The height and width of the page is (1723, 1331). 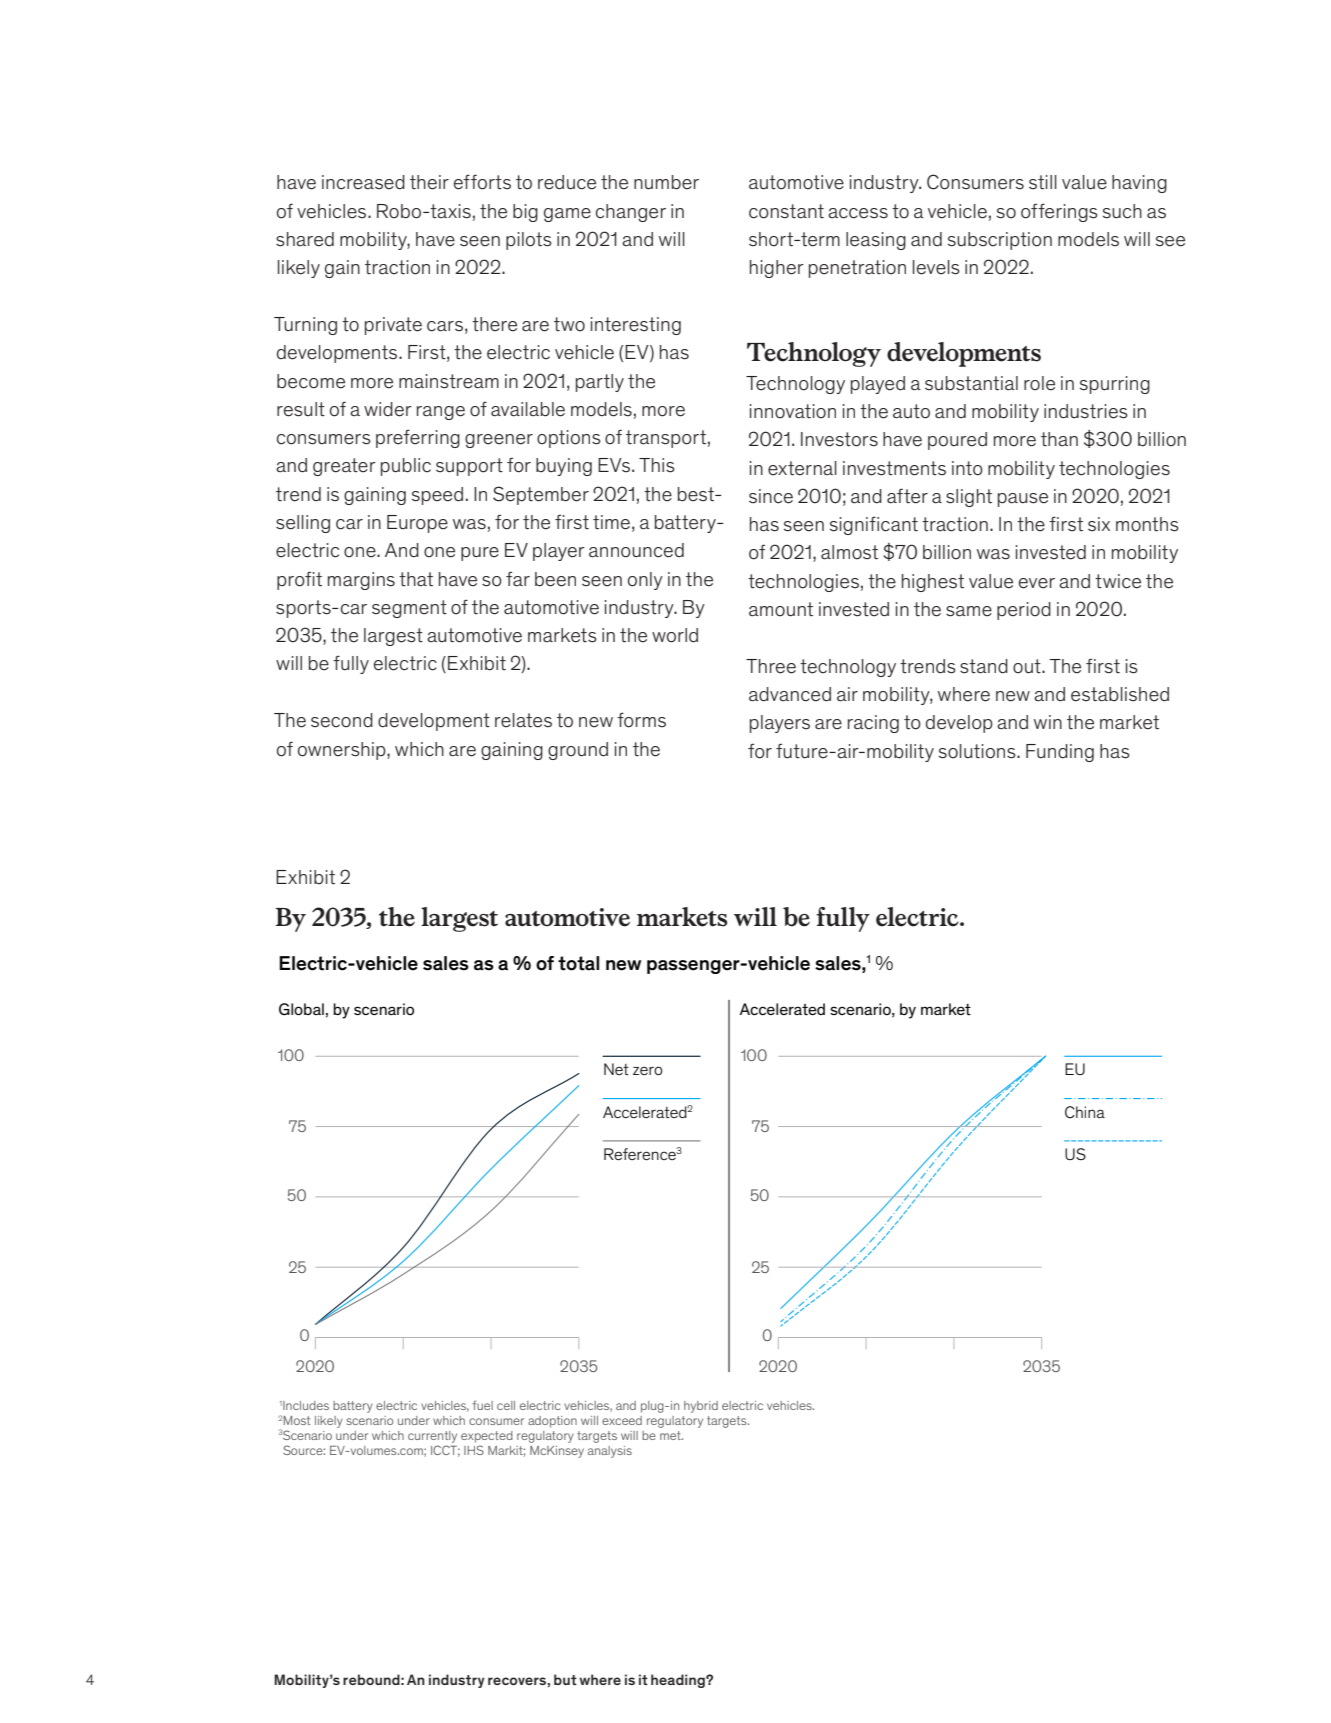 What do you see at coordinates (1059, 212) in the page?
I see `offerings` at bounding box center [1059, 212].
